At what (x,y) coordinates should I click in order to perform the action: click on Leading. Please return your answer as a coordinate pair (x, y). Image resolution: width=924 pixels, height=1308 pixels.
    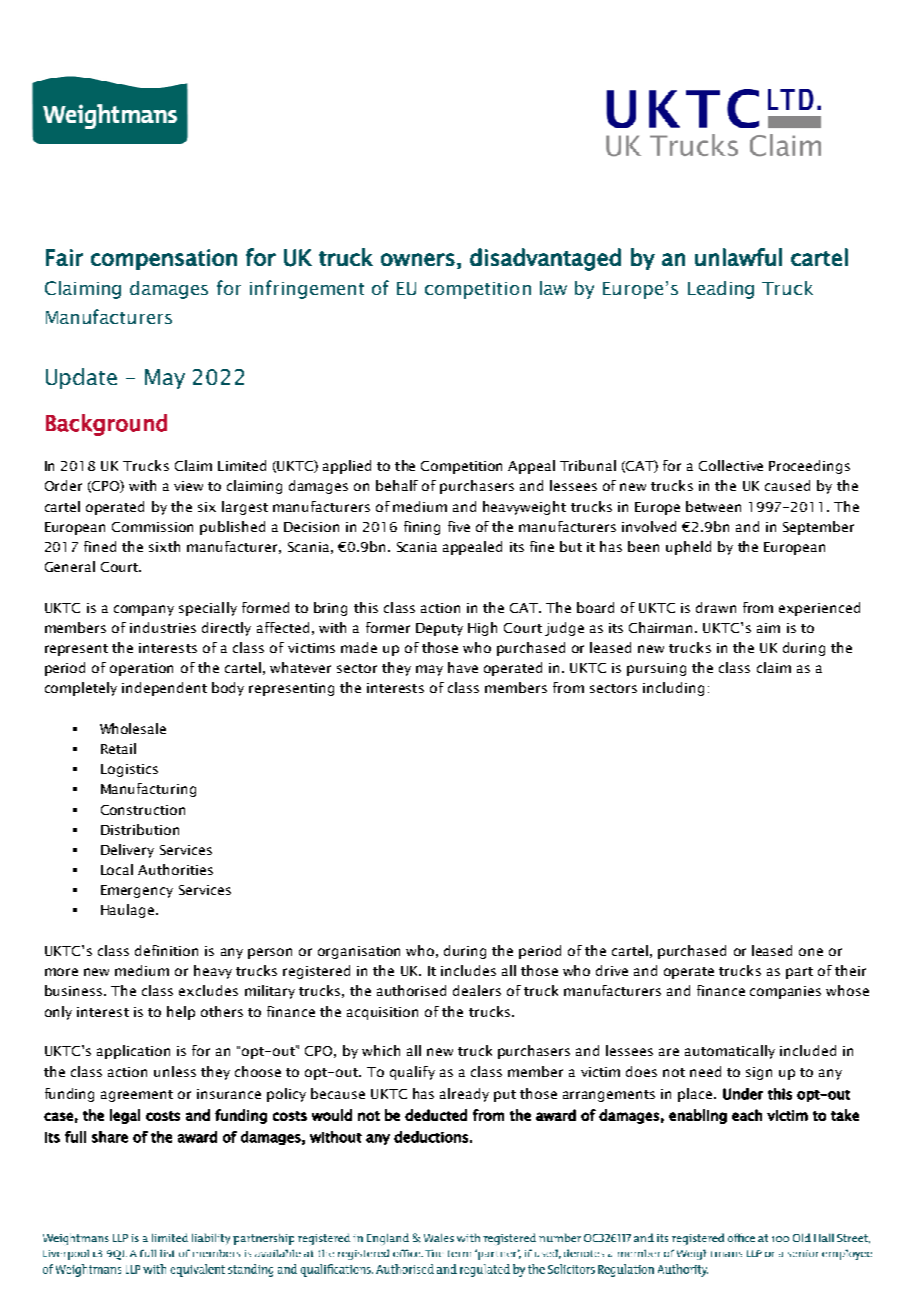
    Looking at the image, I should click on (721, 290).
